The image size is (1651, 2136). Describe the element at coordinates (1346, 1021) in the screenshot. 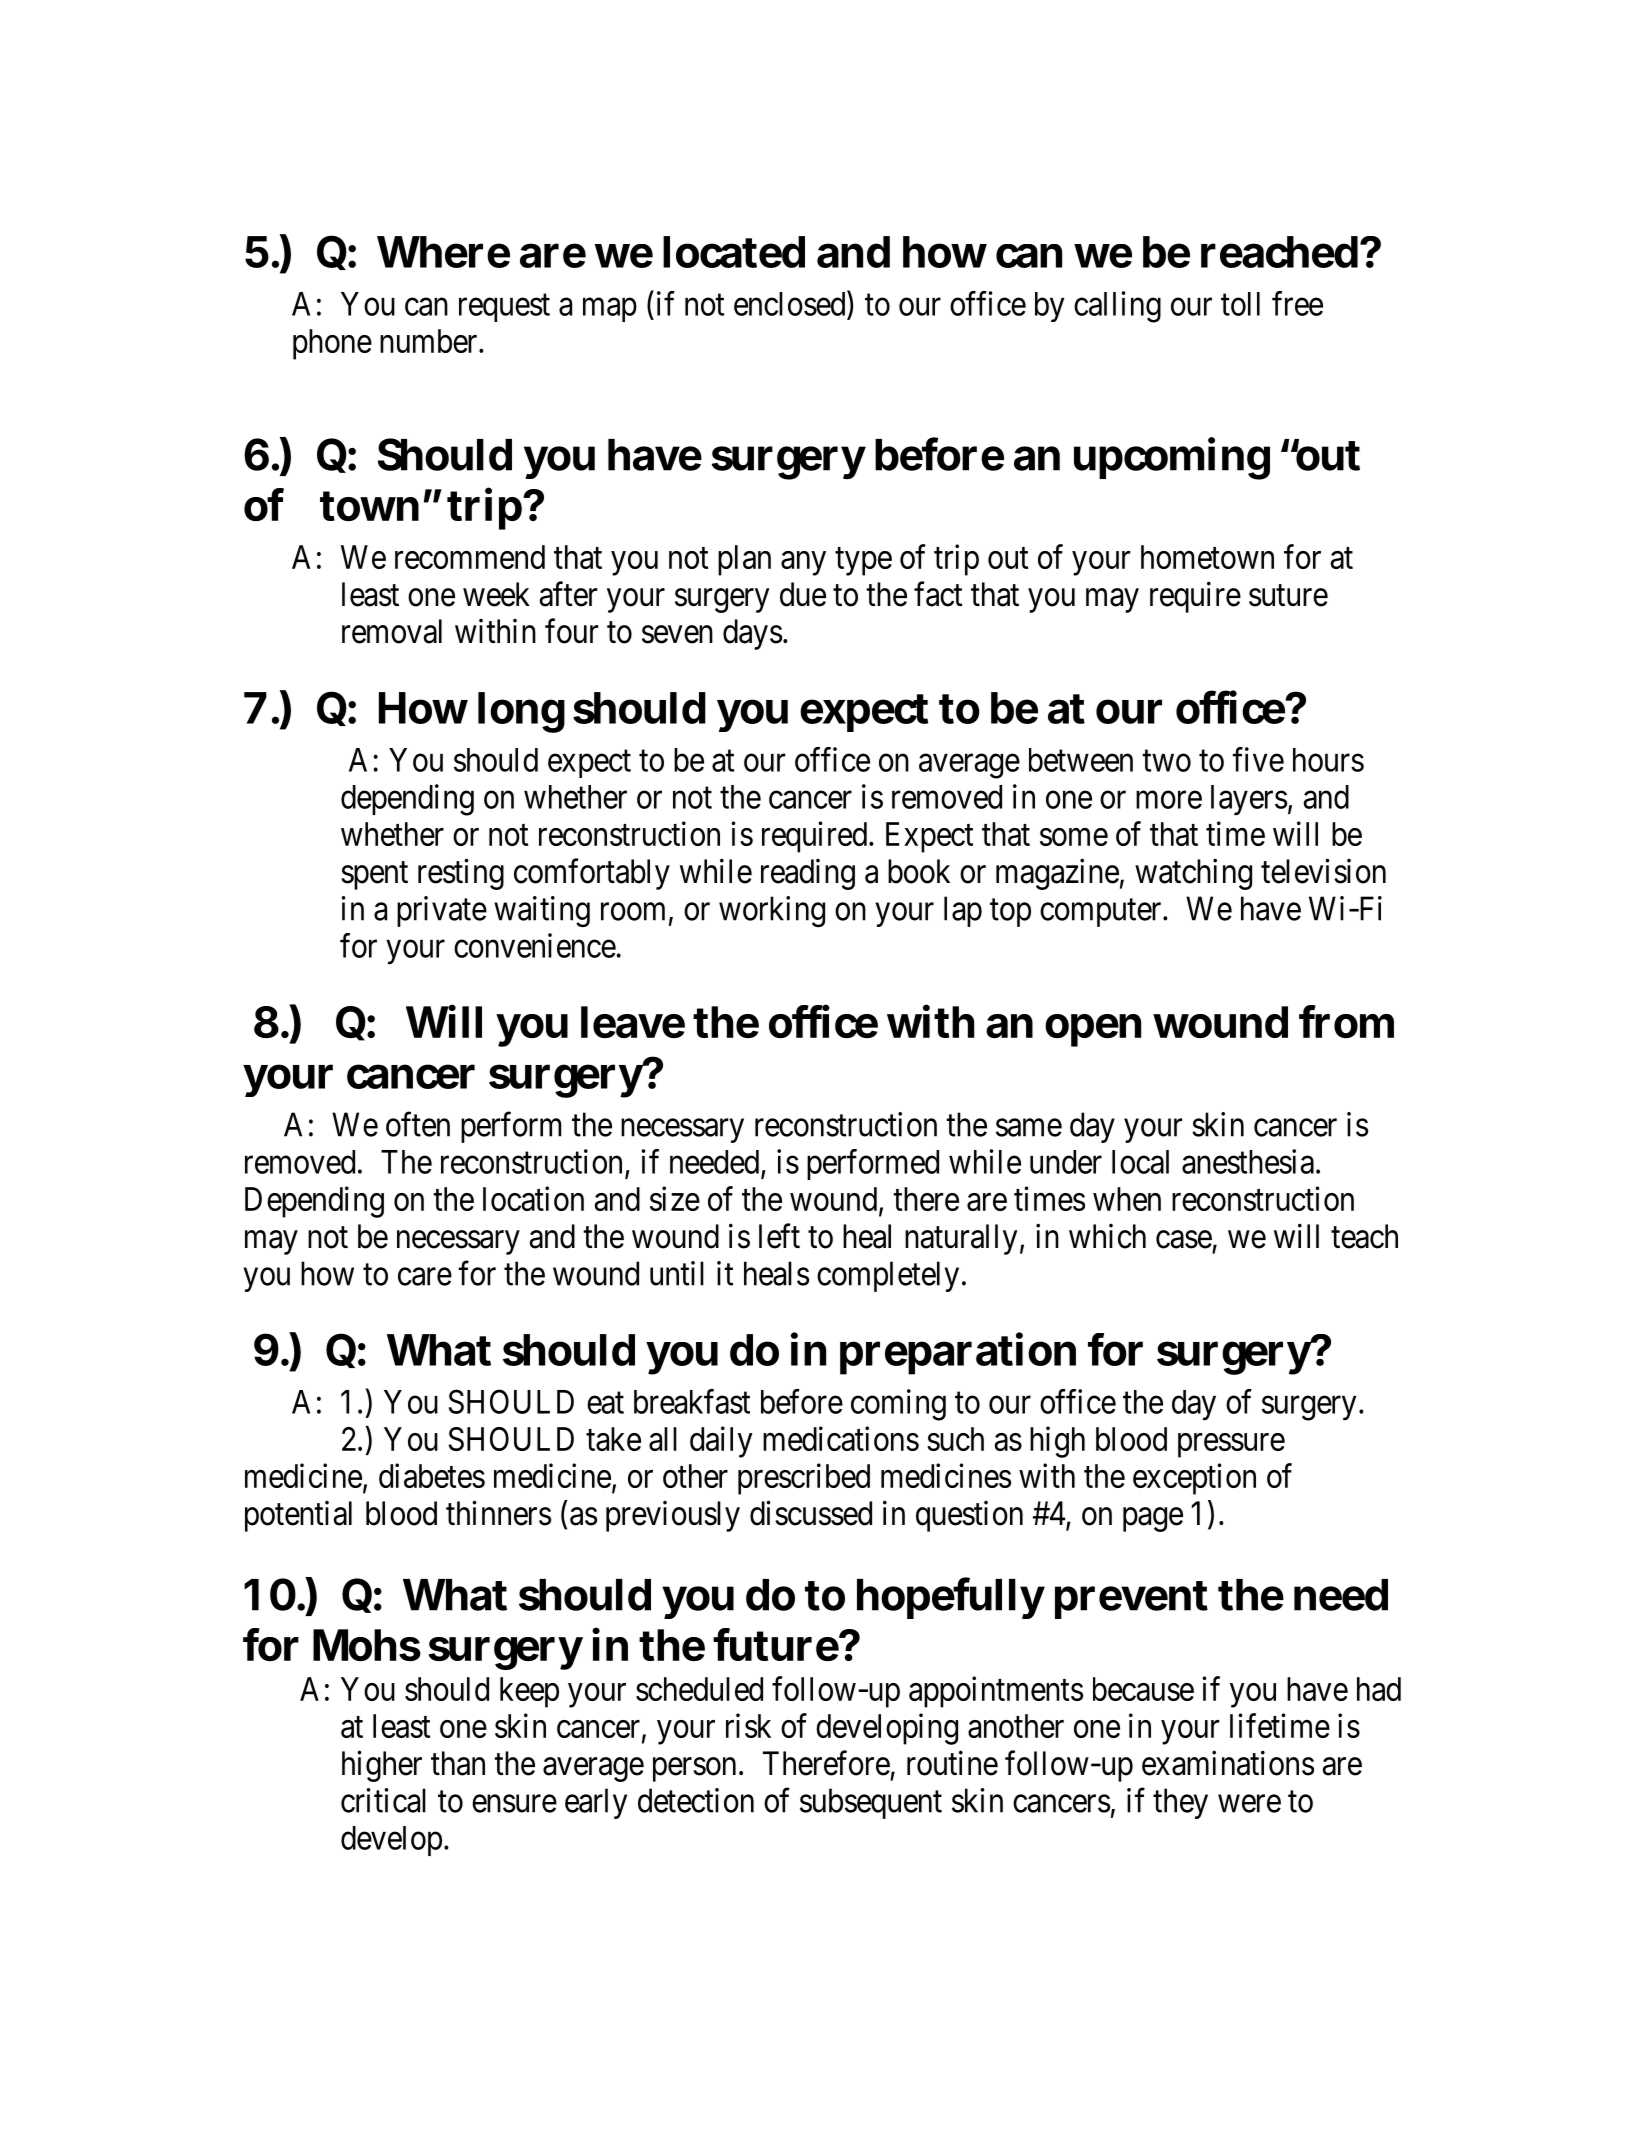

I see `from` at that location.
